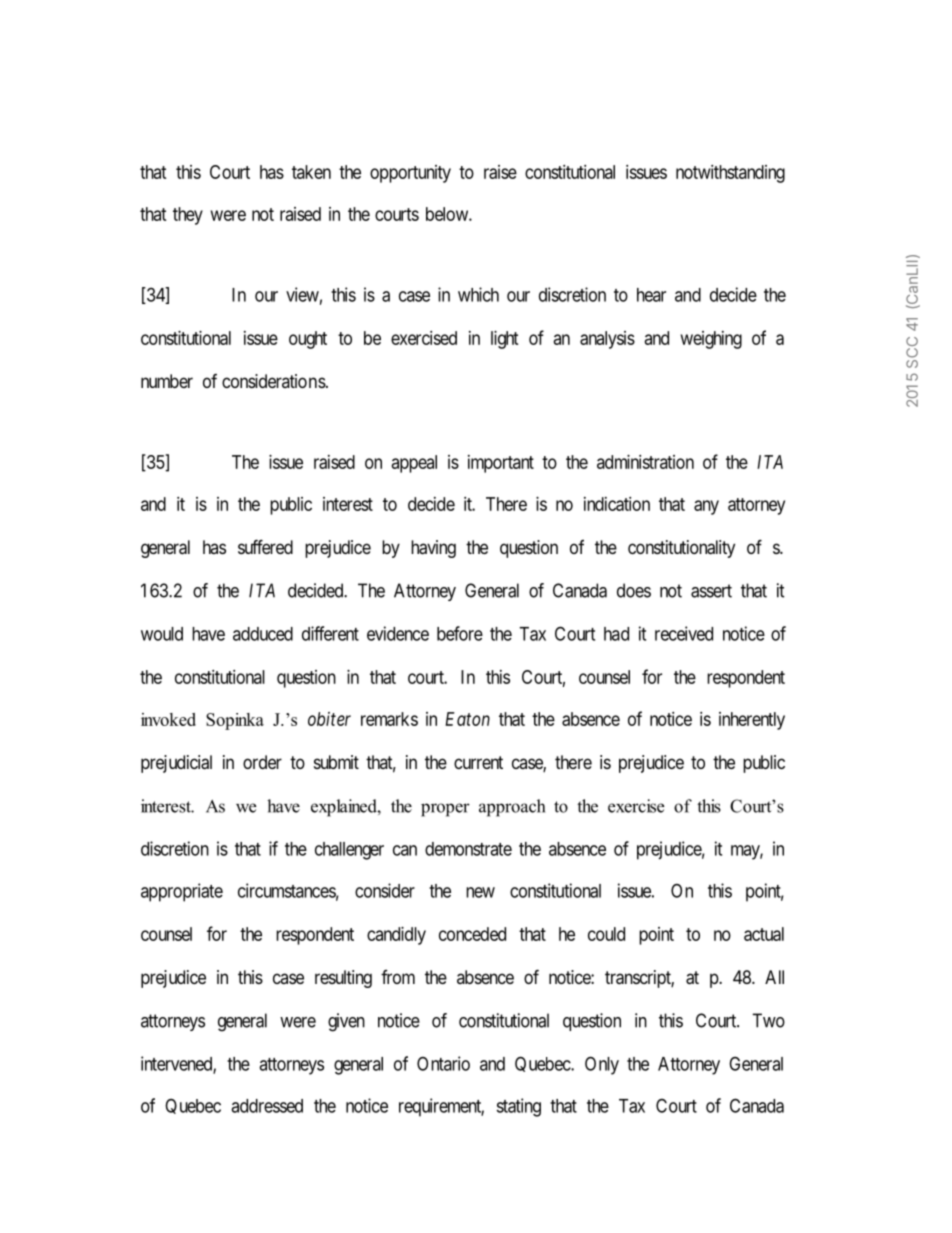  I want to click on addressed, so click(267, 1106).
